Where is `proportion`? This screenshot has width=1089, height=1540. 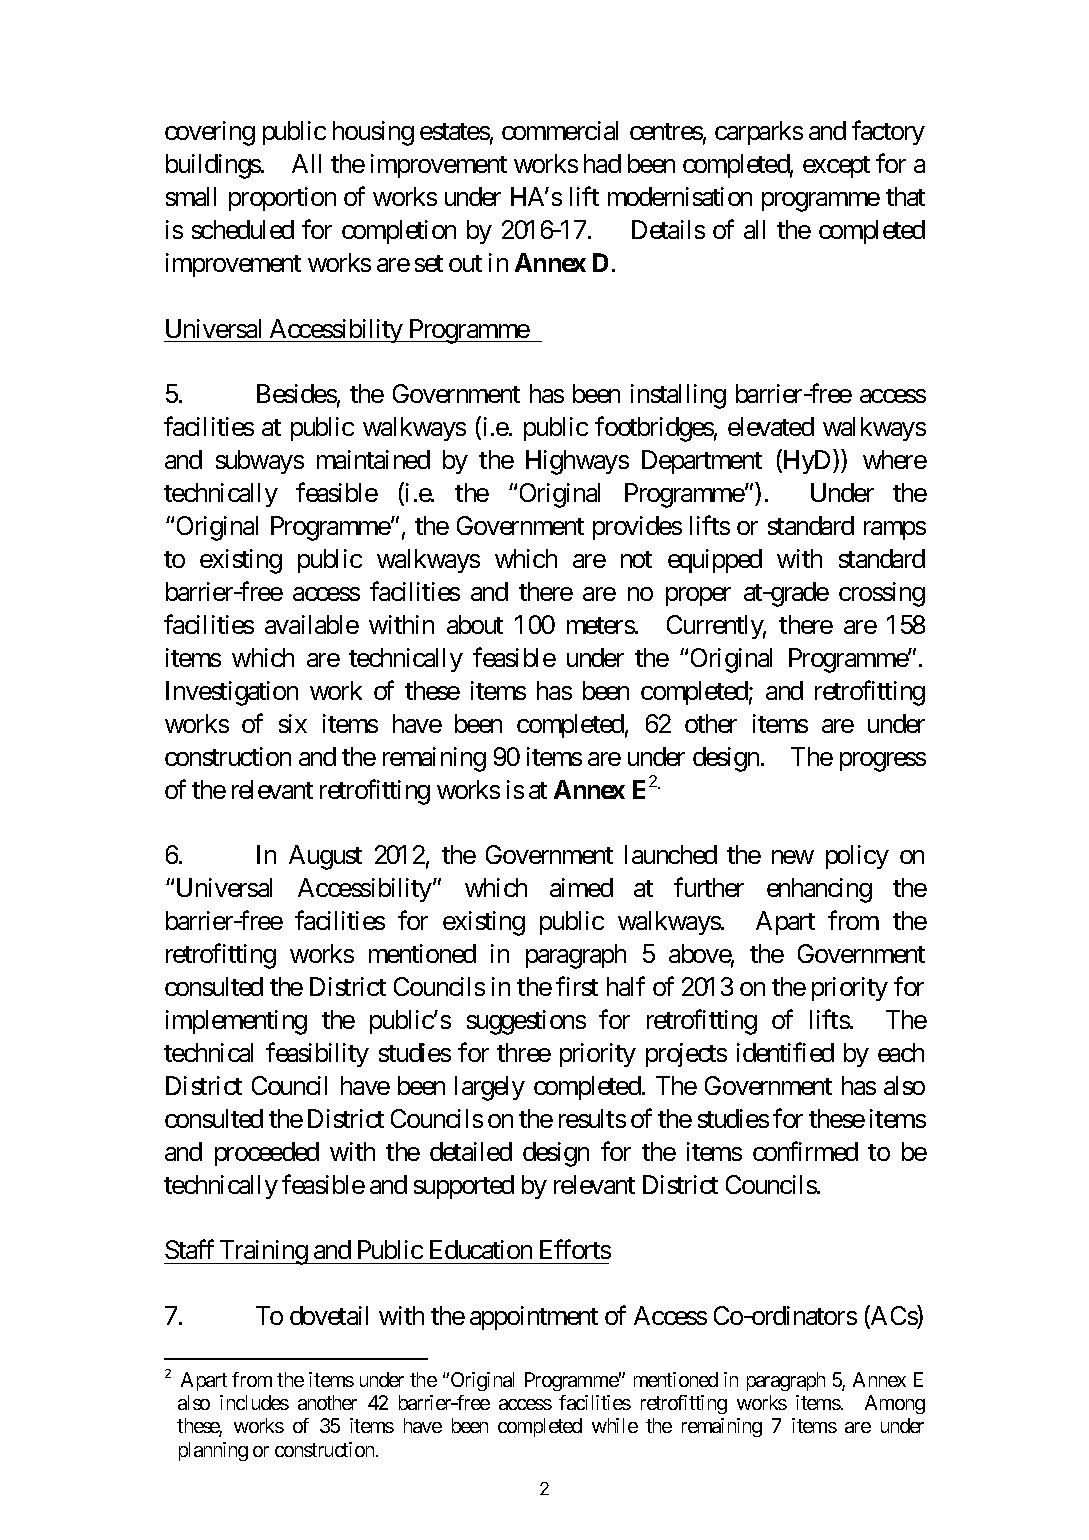 proportion is located at coordinates (282, 199).
